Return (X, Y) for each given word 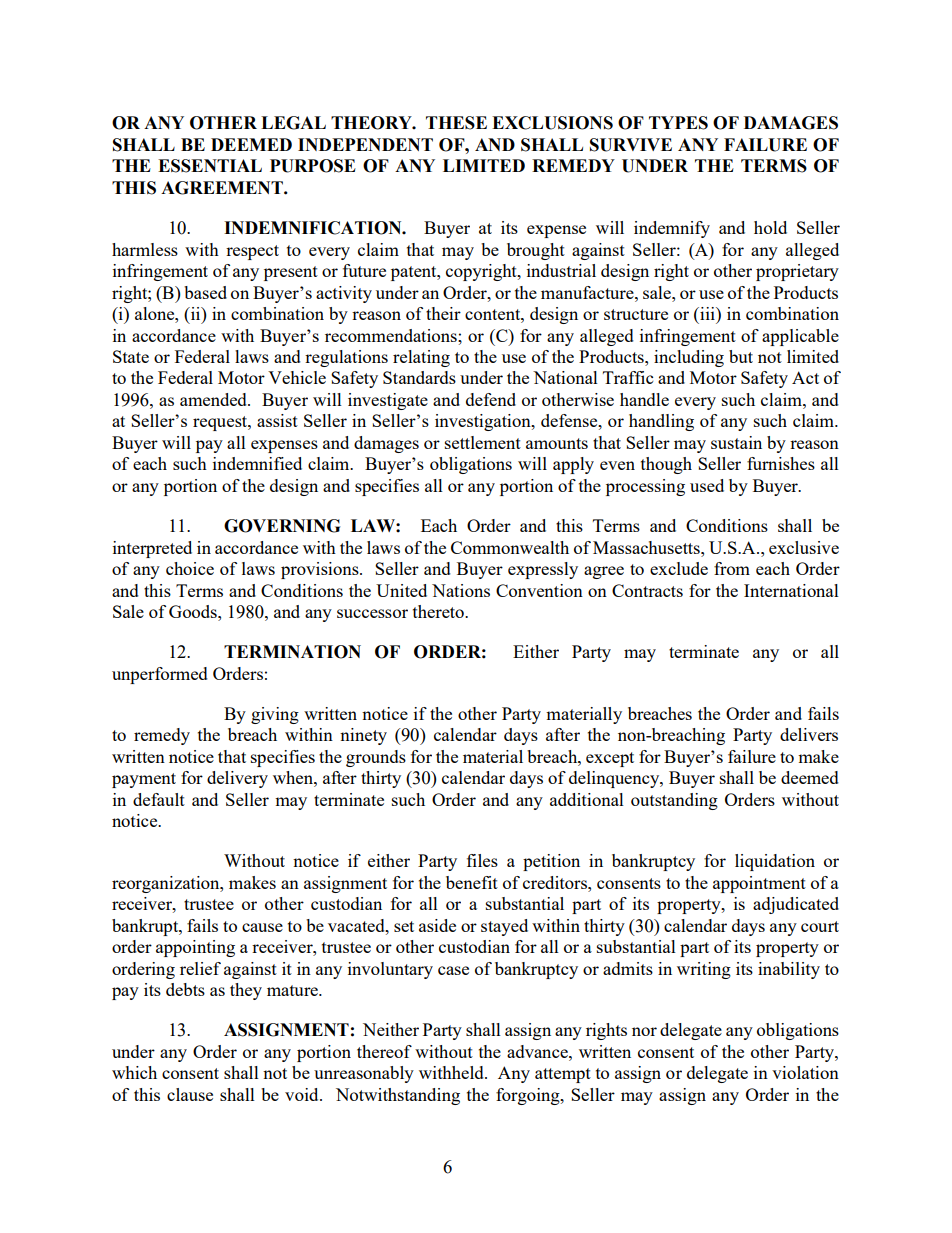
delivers (809, 734)
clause (190, 1094)
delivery (237, 779)
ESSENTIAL (210, 166)
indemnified (257, 463)
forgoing (529, 1096)
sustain (736, 442)
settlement (483, 442)
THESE (456, 123)
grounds (376, 758)
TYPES (678, 123)
